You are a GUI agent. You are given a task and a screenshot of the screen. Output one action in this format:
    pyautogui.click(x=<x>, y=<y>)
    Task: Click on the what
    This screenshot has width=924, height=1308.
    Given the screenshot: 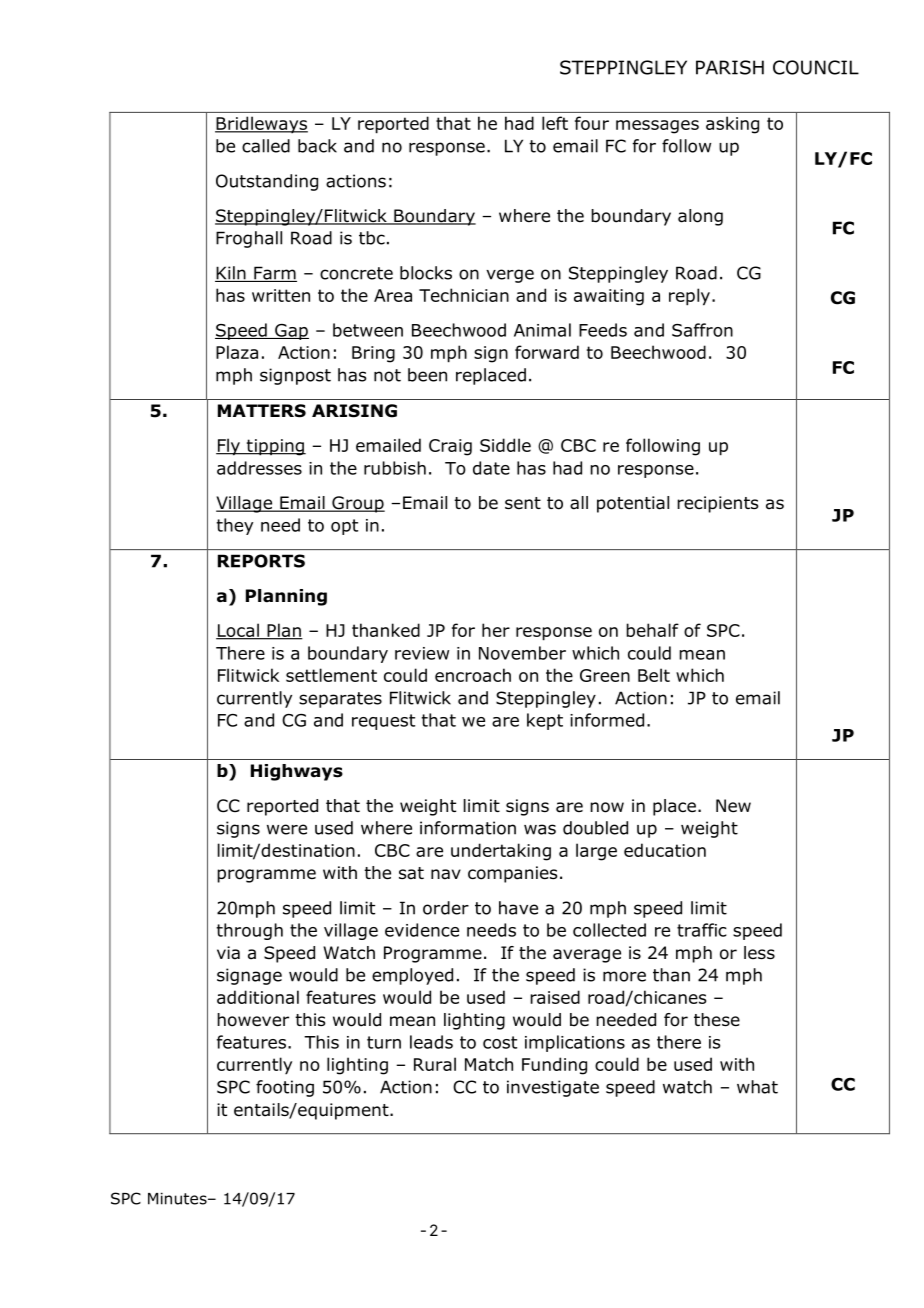 What is the action you would take?
    pyautogui.click(x=757, y=1087)
